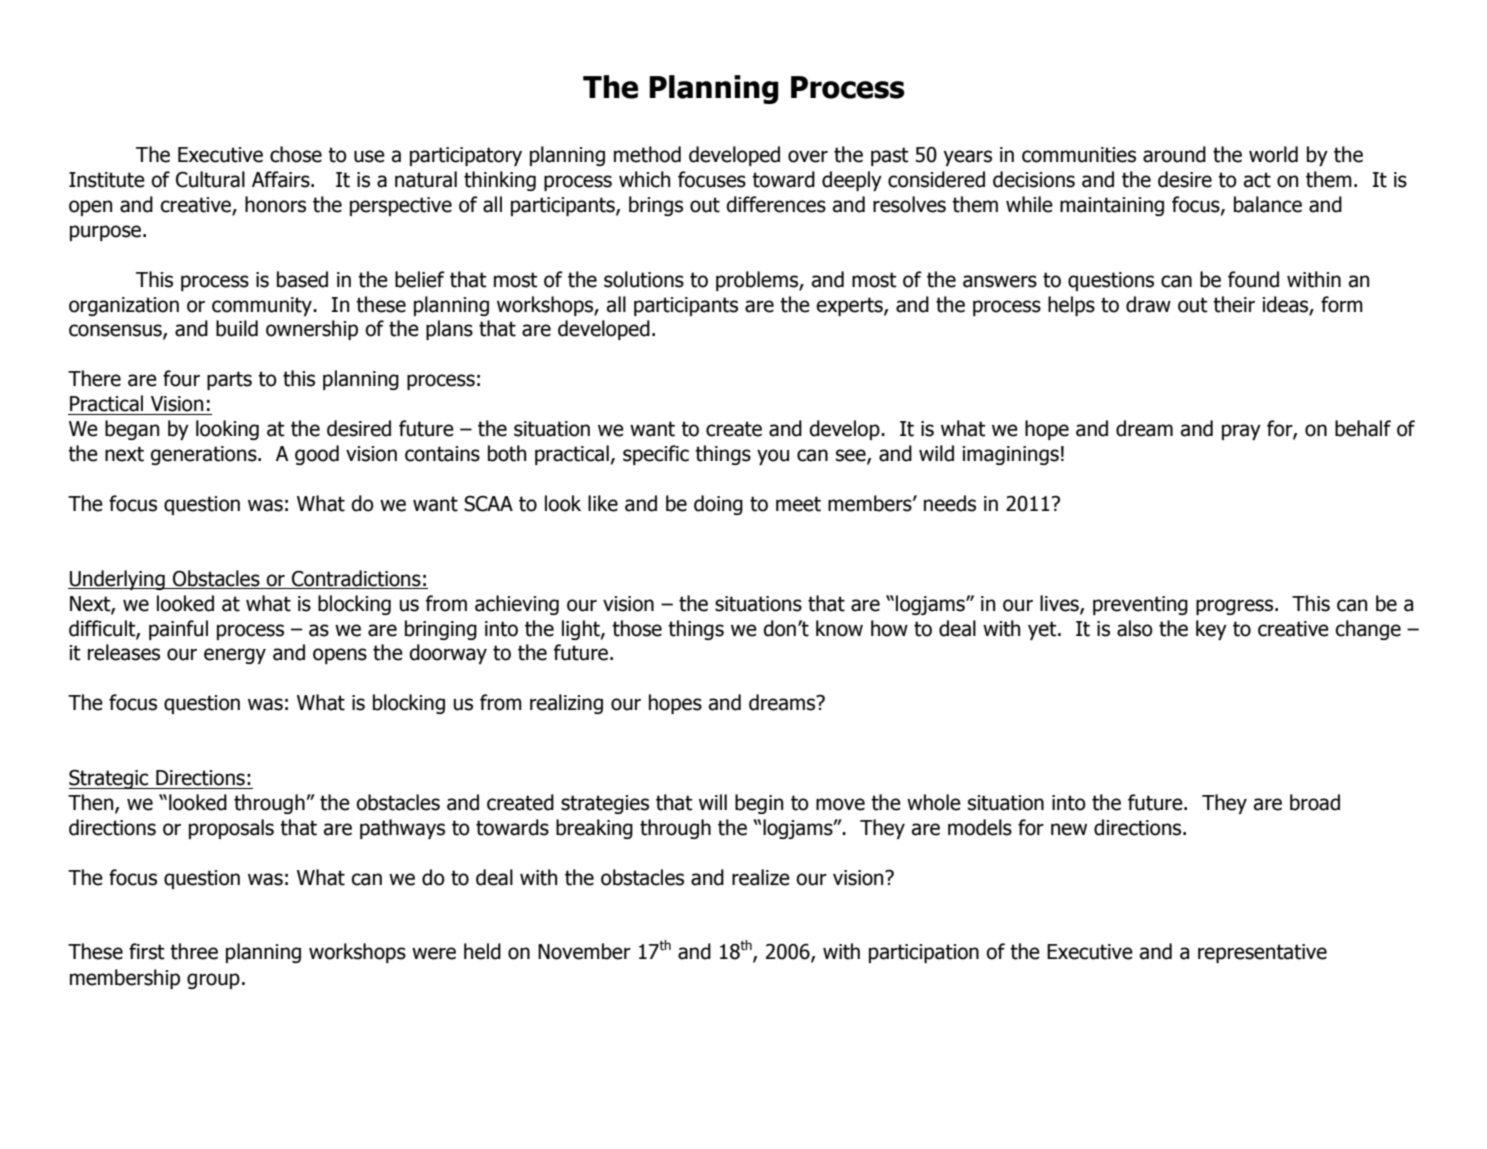 This screenshot has width=1487, height=1149. I want to click on which, so click(644, 179).
